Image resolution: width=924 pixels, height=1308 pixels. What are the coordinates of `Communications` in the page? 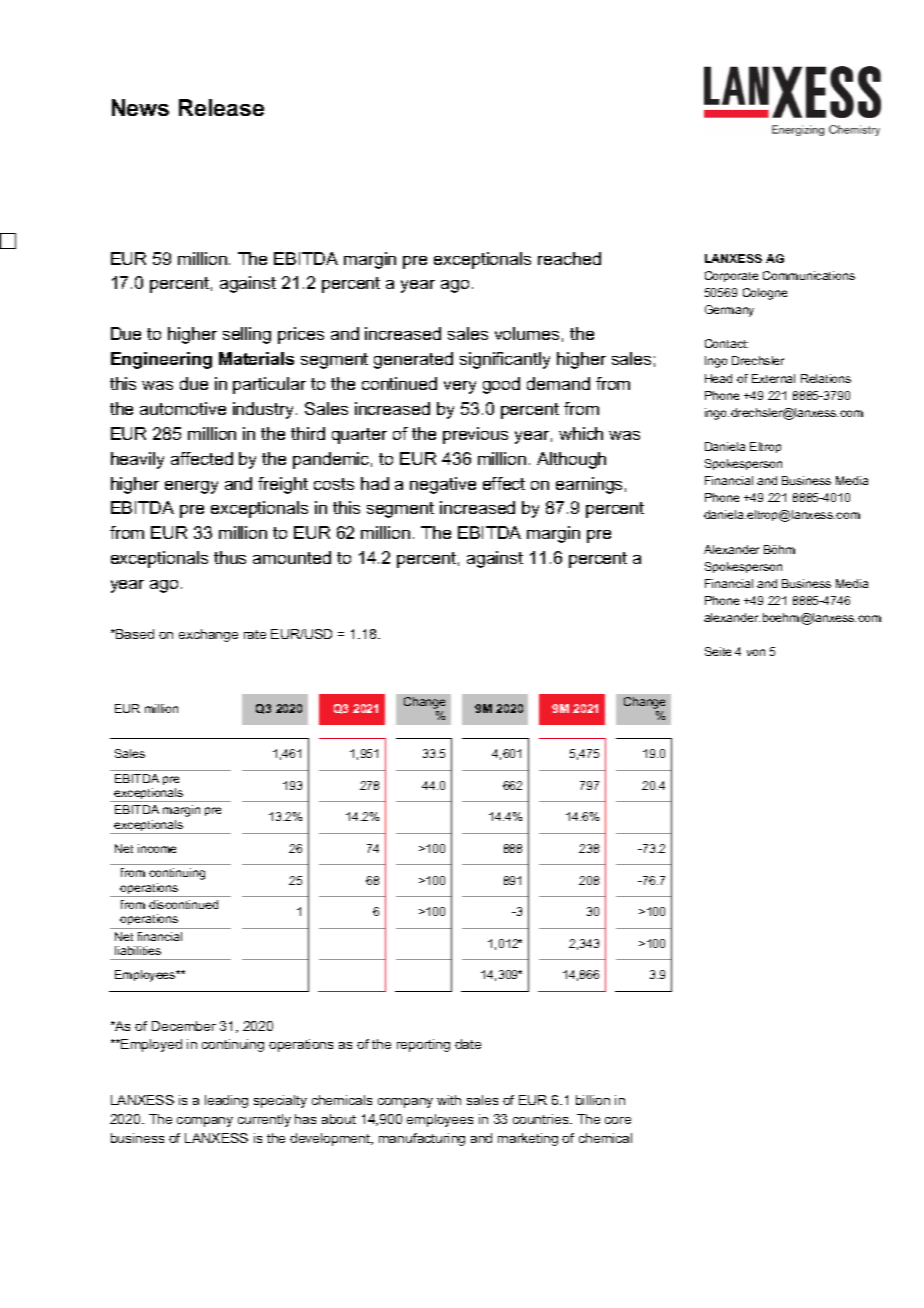 It's located at (809, 275).
